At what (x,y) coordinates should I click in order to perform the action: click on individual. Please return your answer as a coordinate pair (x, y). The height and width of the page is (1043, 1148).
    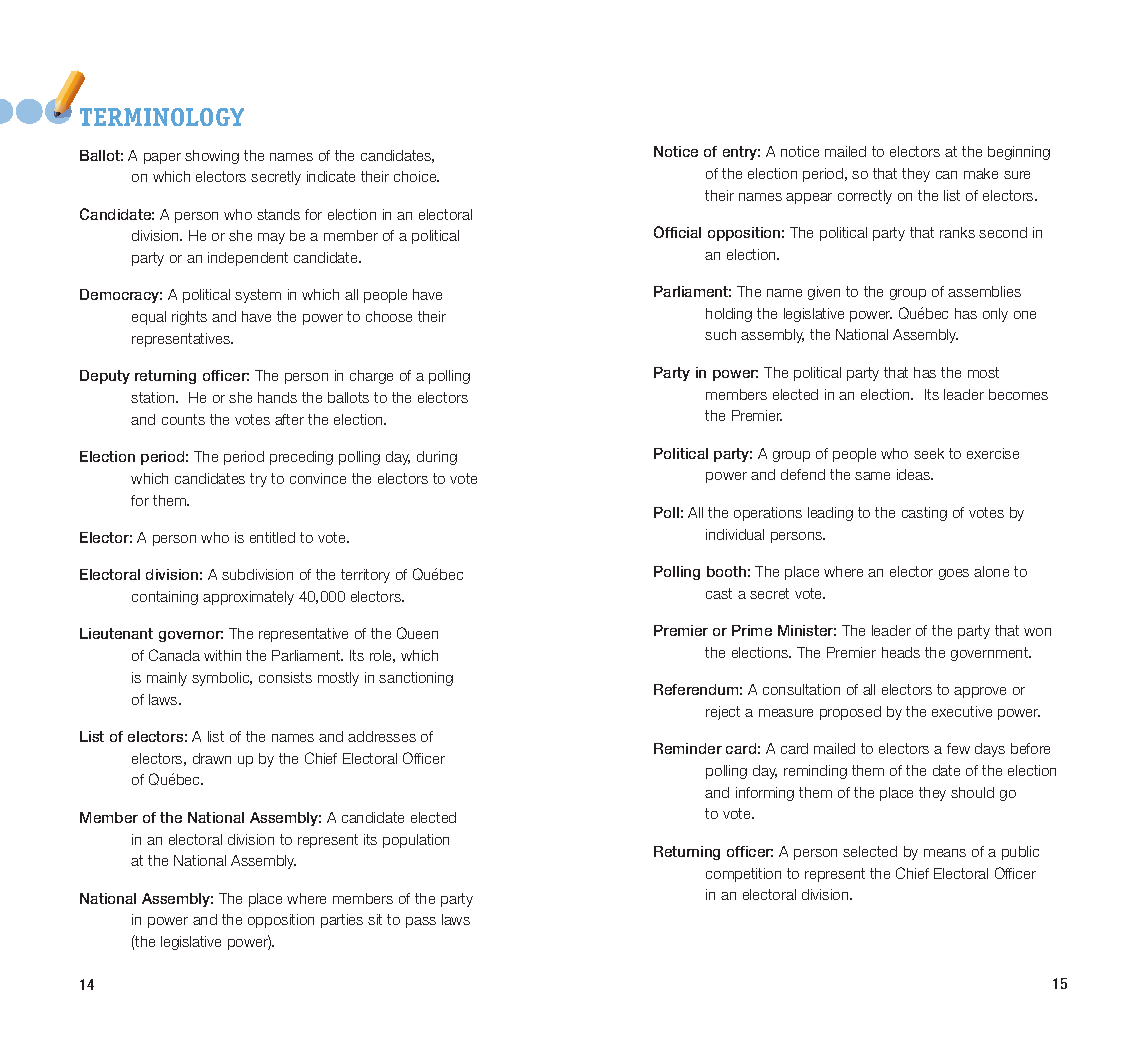
    Looking at the image, I should click on (735, 534).
